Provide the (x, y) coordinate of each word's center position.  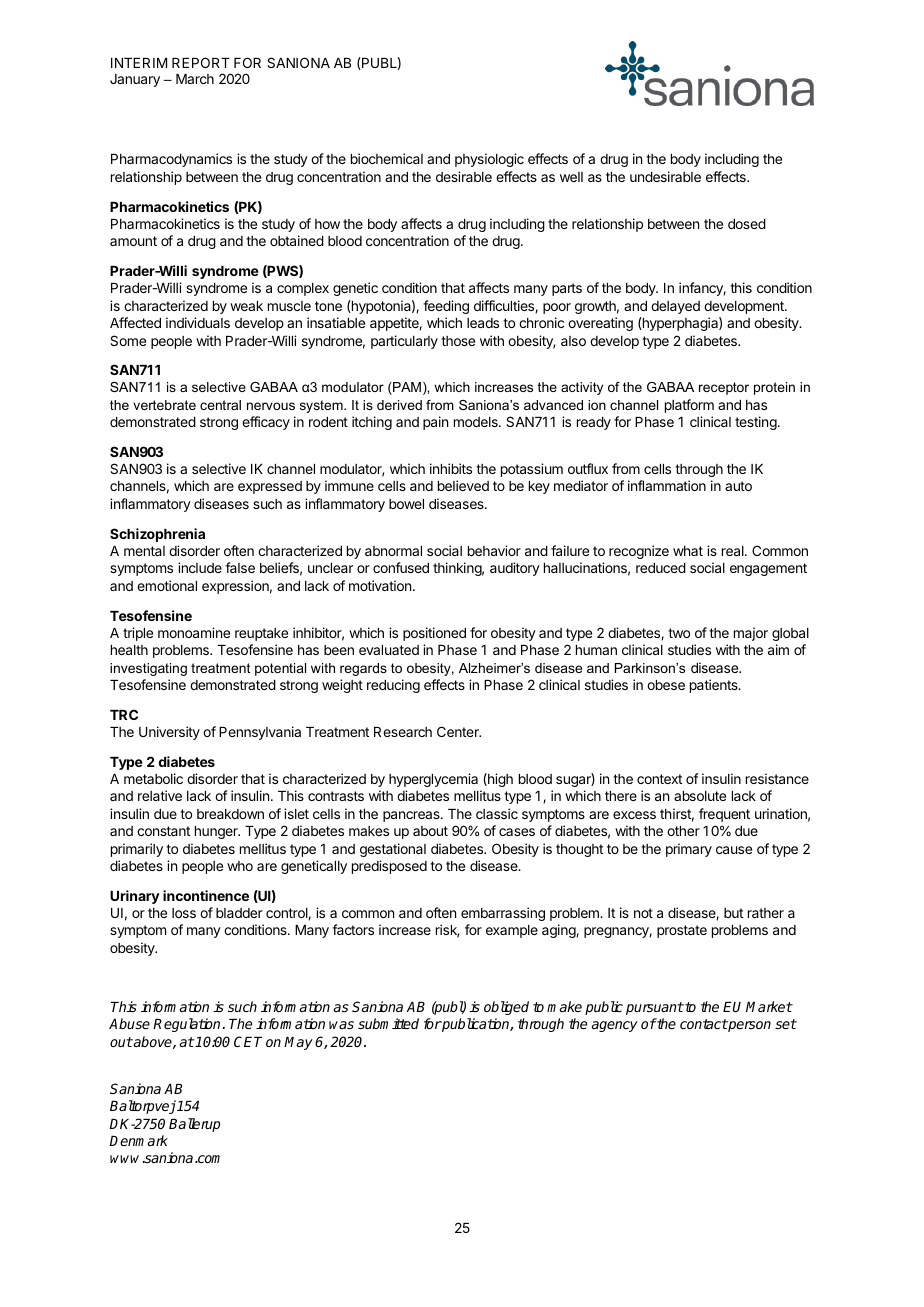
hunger (217, 832)
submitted (388, 1023)
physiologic (489, 160)
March (195, 79)
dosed (747, 224)
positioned (434, 634)
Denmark (138, 1140)
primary (689, 850)
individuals (198, 322)
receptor (724, 388)
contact (704, 1024)
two (679, 633)
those (458, 341)
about (430, 831)
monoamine (194, 632)
